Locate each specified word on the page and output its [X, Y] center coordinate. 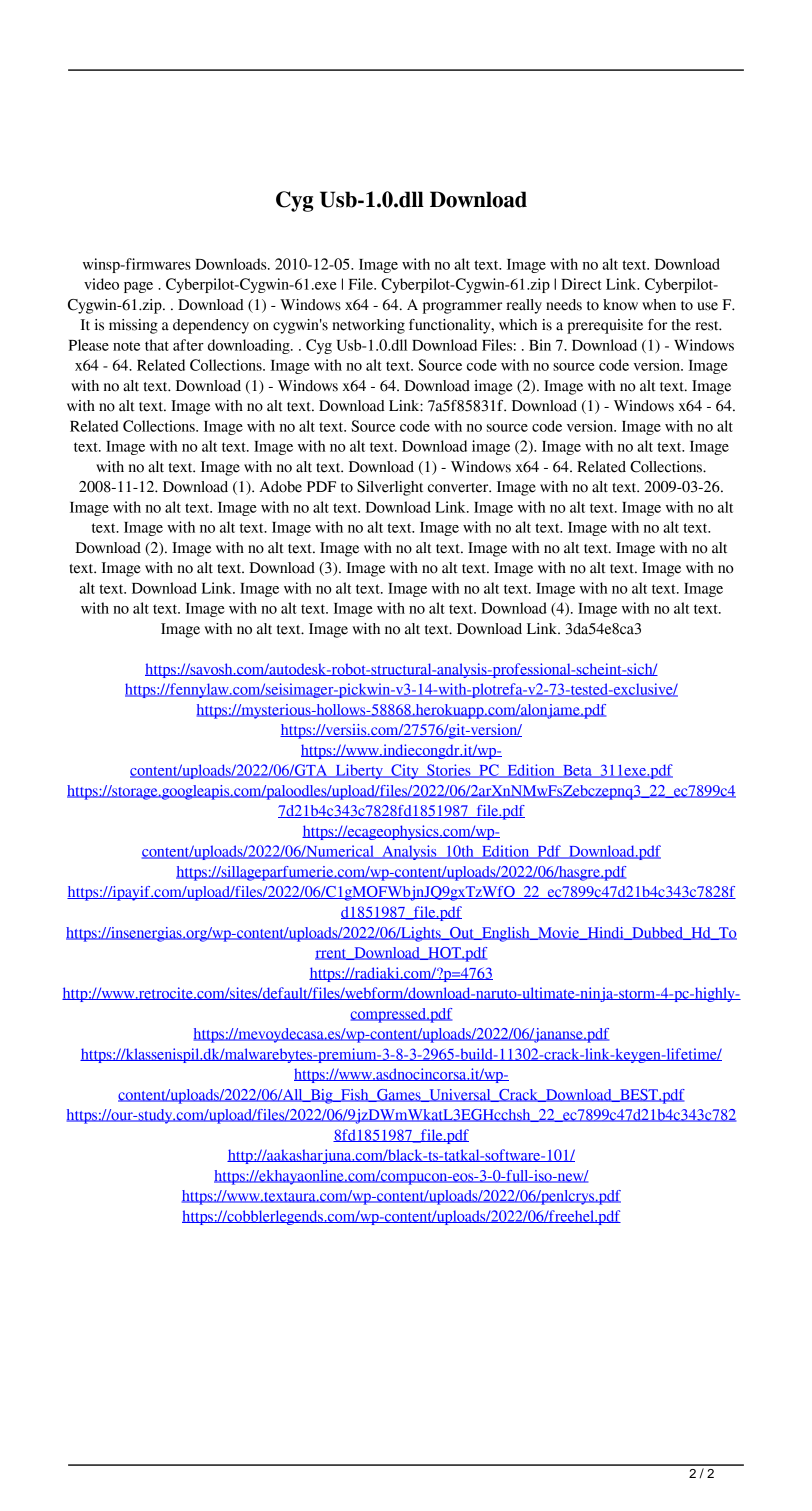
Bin [540, 345]
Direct [581, 284]
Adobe [280, 487]
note [126, 346]
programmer [462, 308]
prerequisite [605, 326]
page [138, 287]
